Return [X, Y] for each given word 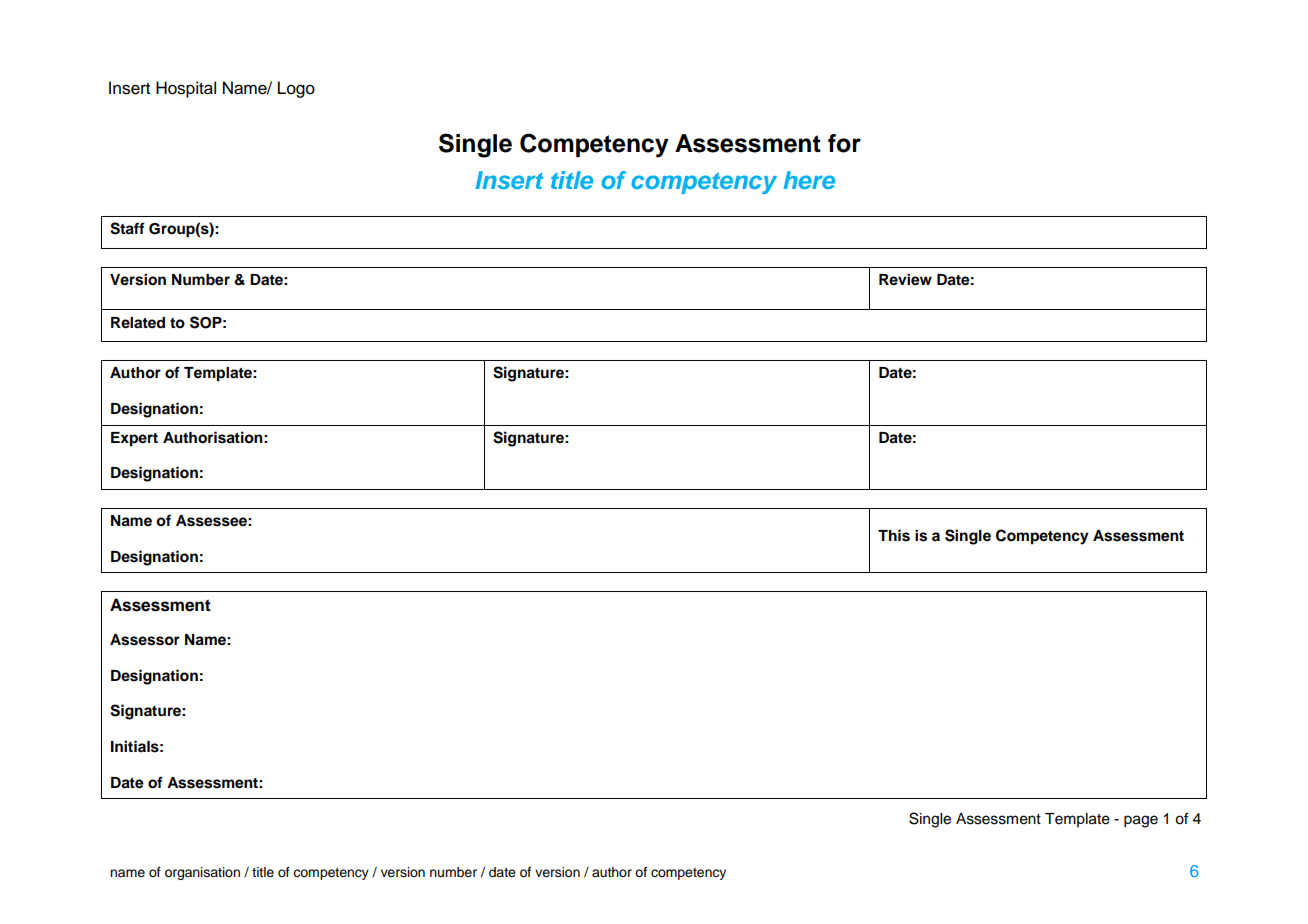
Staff [127, 228]
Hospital [186, 89]
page [1141, 821]
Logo [296, 89]
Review [905, 279]
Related [138, 323]
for [844, 143]
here [809, 180]
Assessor [145, 640]
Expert [134, 439]
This [894, 535]
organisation [202, 873]
